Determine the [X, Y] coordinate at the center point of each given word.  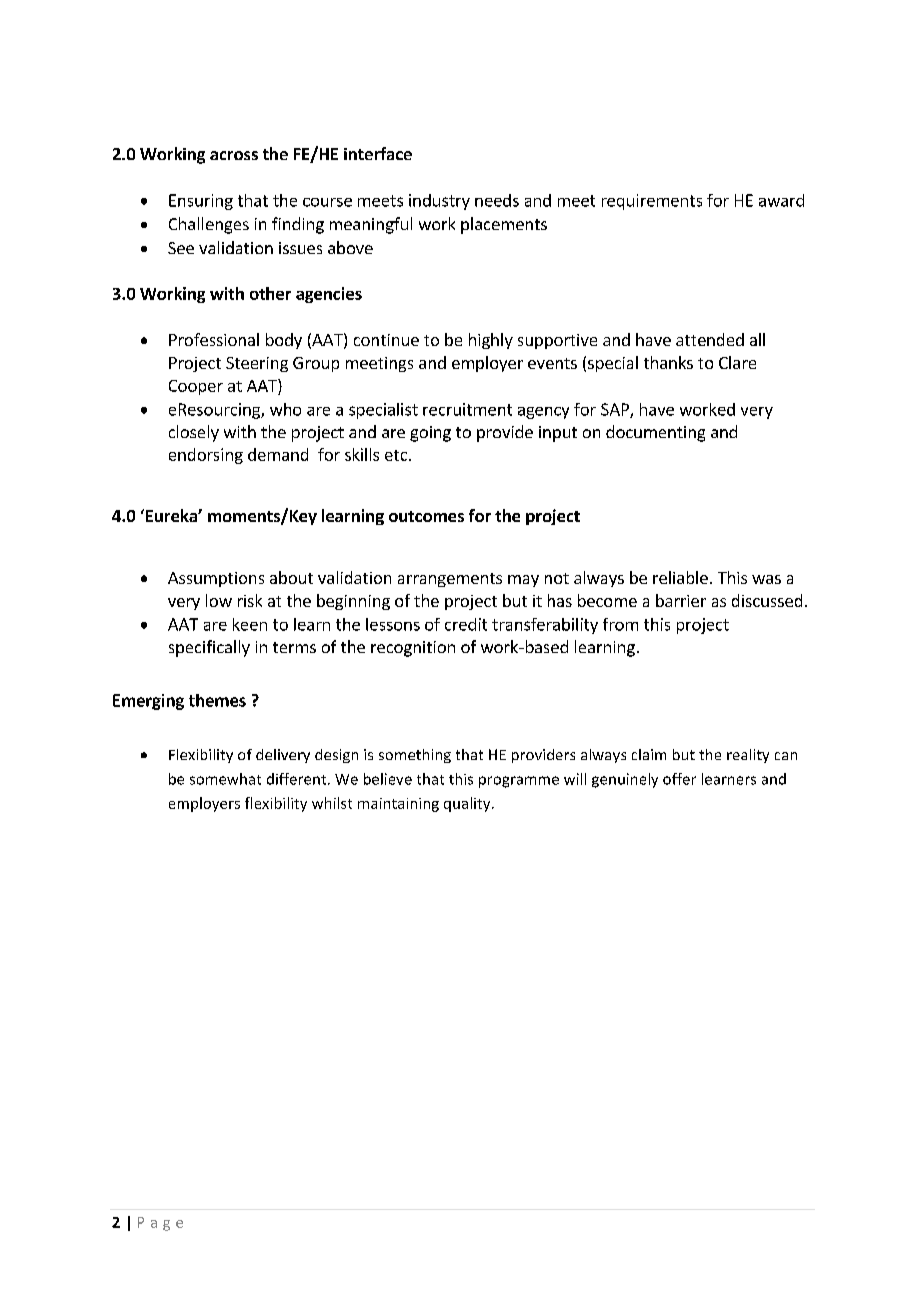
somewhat [225, 779]
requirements [652, 202]
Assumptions [216, 579]
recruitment [467, 409]
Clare [737, 362]
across [234, 155]
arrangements [450, 580]
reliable [680, 577]
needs [497, 200]
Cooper [196, 387]
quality [468, 804]
